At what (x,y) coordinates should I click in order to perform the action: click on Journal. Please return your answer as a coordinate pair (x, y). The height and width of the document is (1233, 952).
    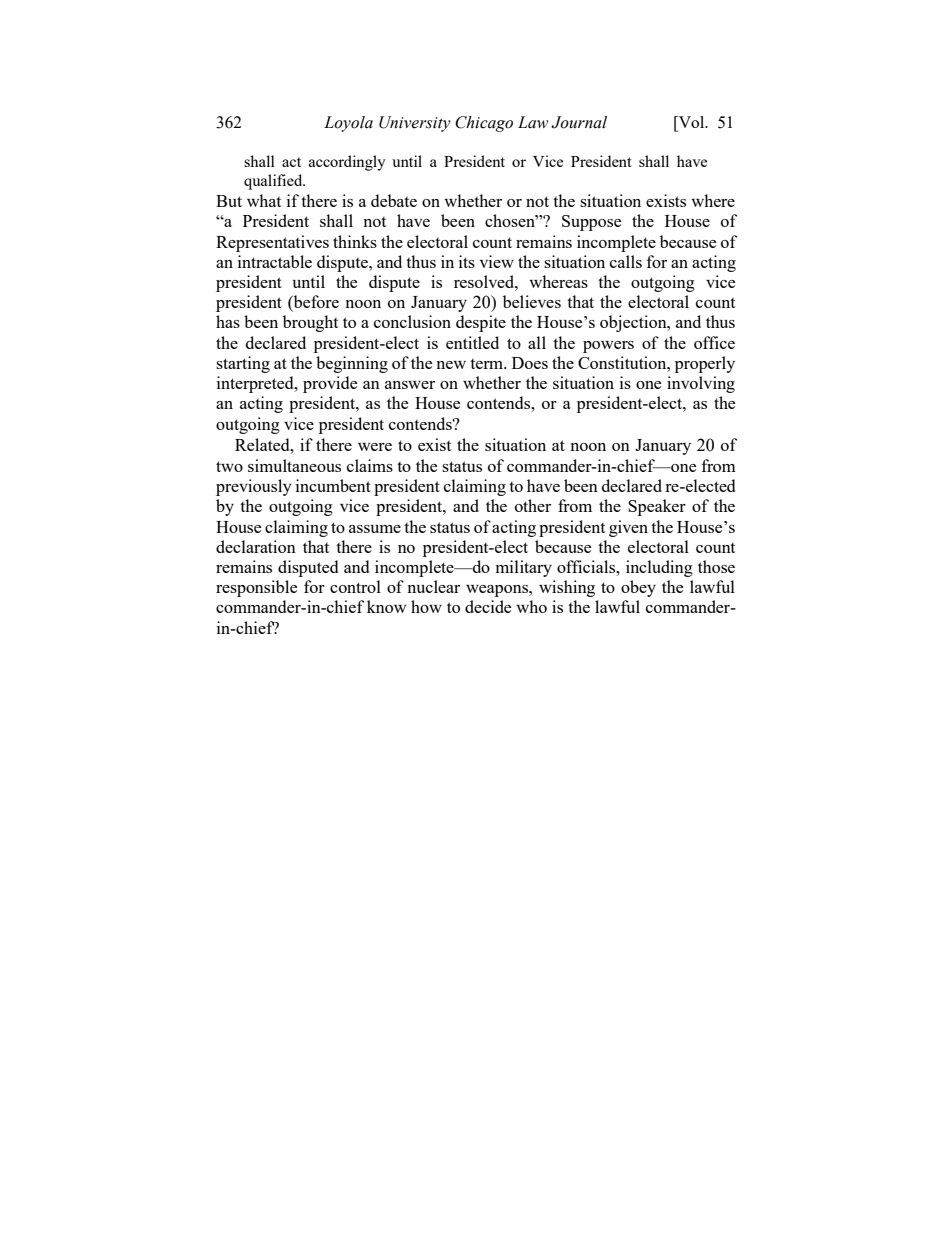
    Looking at the image, I should click on (579, 122).
